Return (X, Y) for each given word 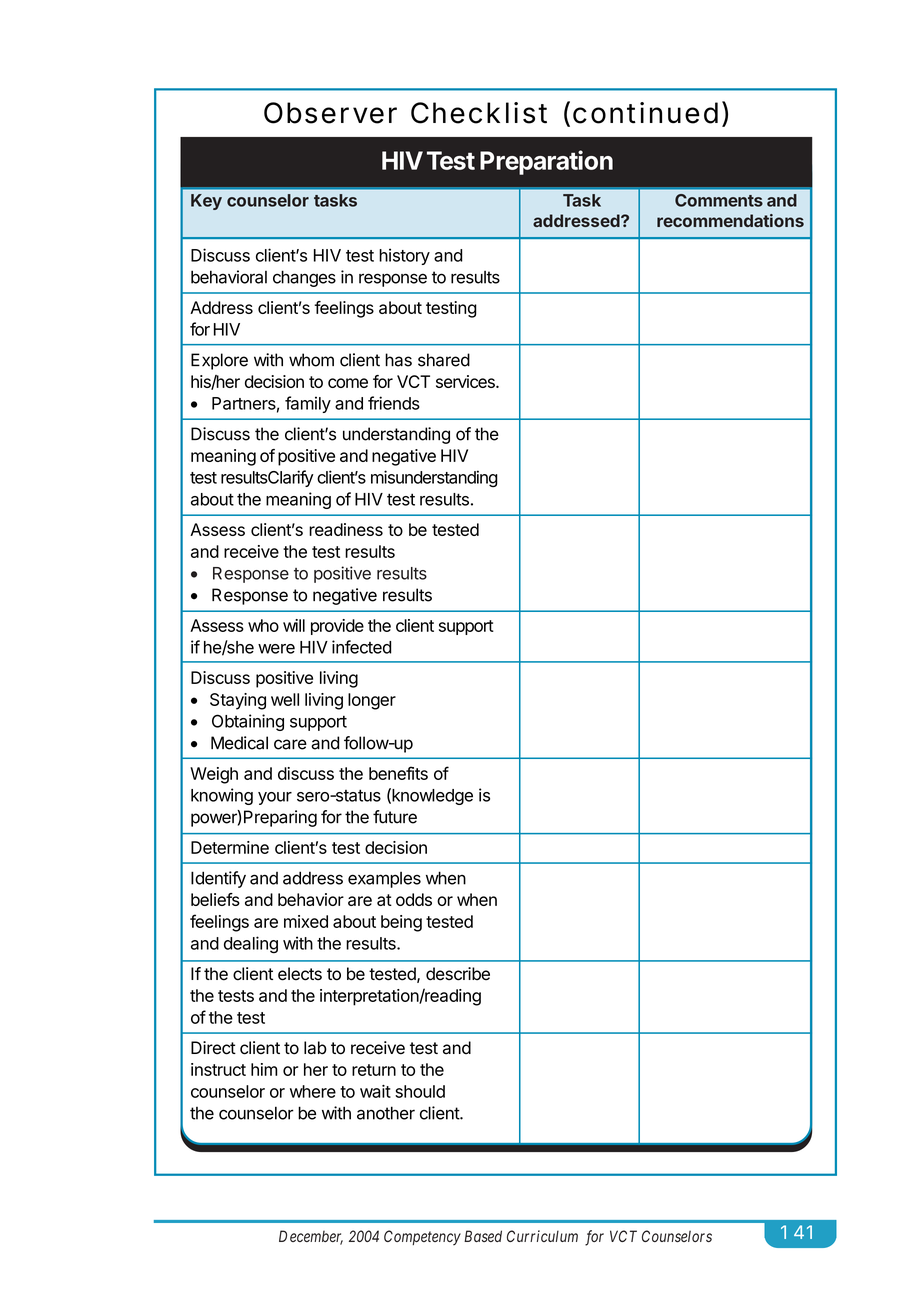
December (311, 1237)
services (466, 381)
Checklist (479, 113)
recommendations (730, 220)
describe (458, 974)
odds (414, 899)
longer (372, 701)
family (308, 404)
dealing (251, 945)
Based (483, 1236)
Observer (330, 113)
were (276, 649)
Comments (719, 200)
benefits (398, 773)
